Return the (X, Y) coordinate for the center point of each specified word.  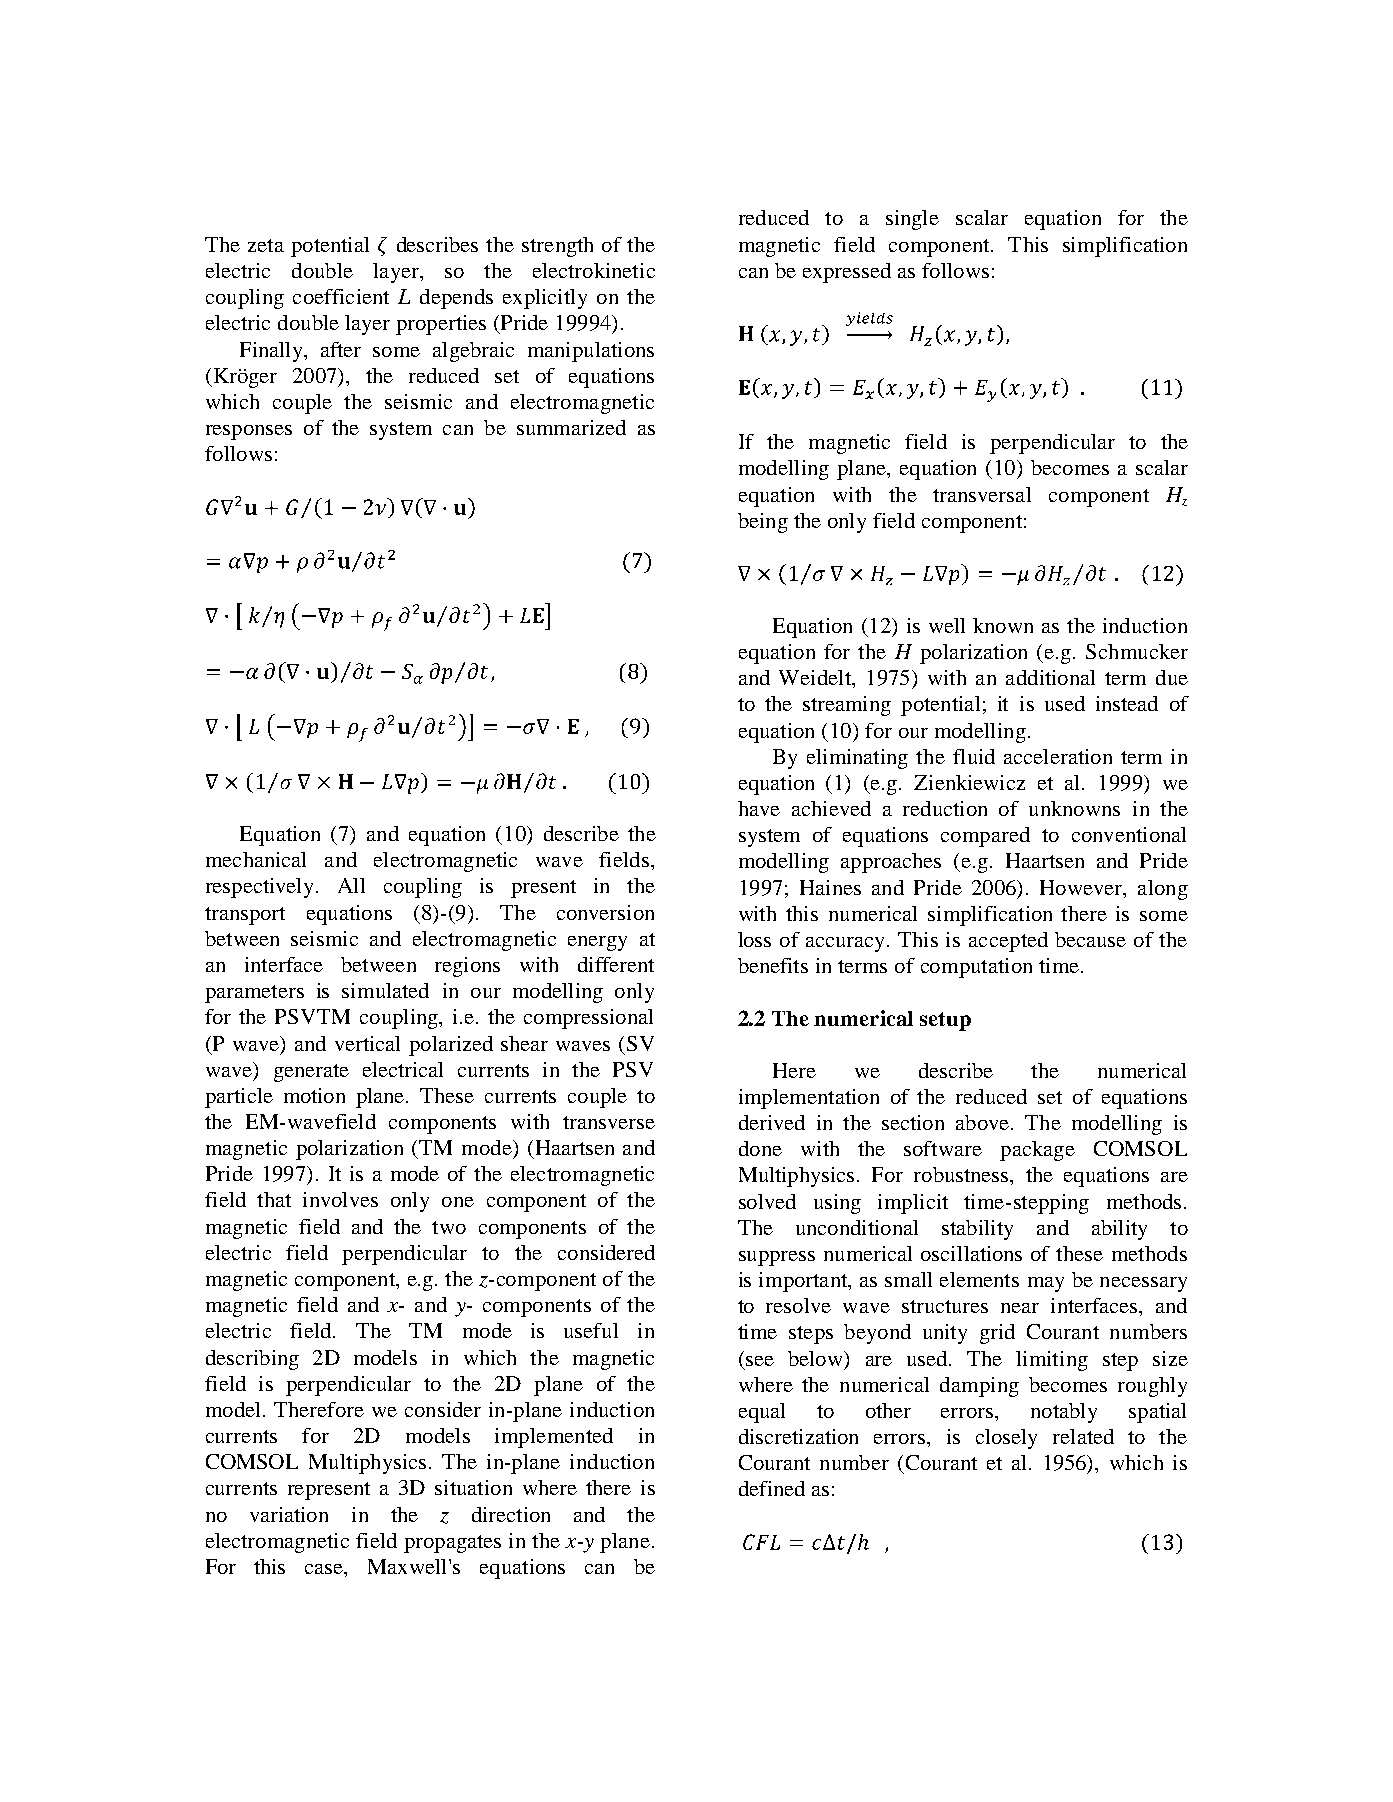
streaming (847, 706)
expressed (847, 273)
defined (772, 1488)
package (1037, 1151)
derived (772, 1122)
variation (289, 1514)
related (1083, 1436)
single (912, 220)
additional (1050, 677)
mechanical (256, 859)
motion (314, 1095)
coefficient (341, 296)
